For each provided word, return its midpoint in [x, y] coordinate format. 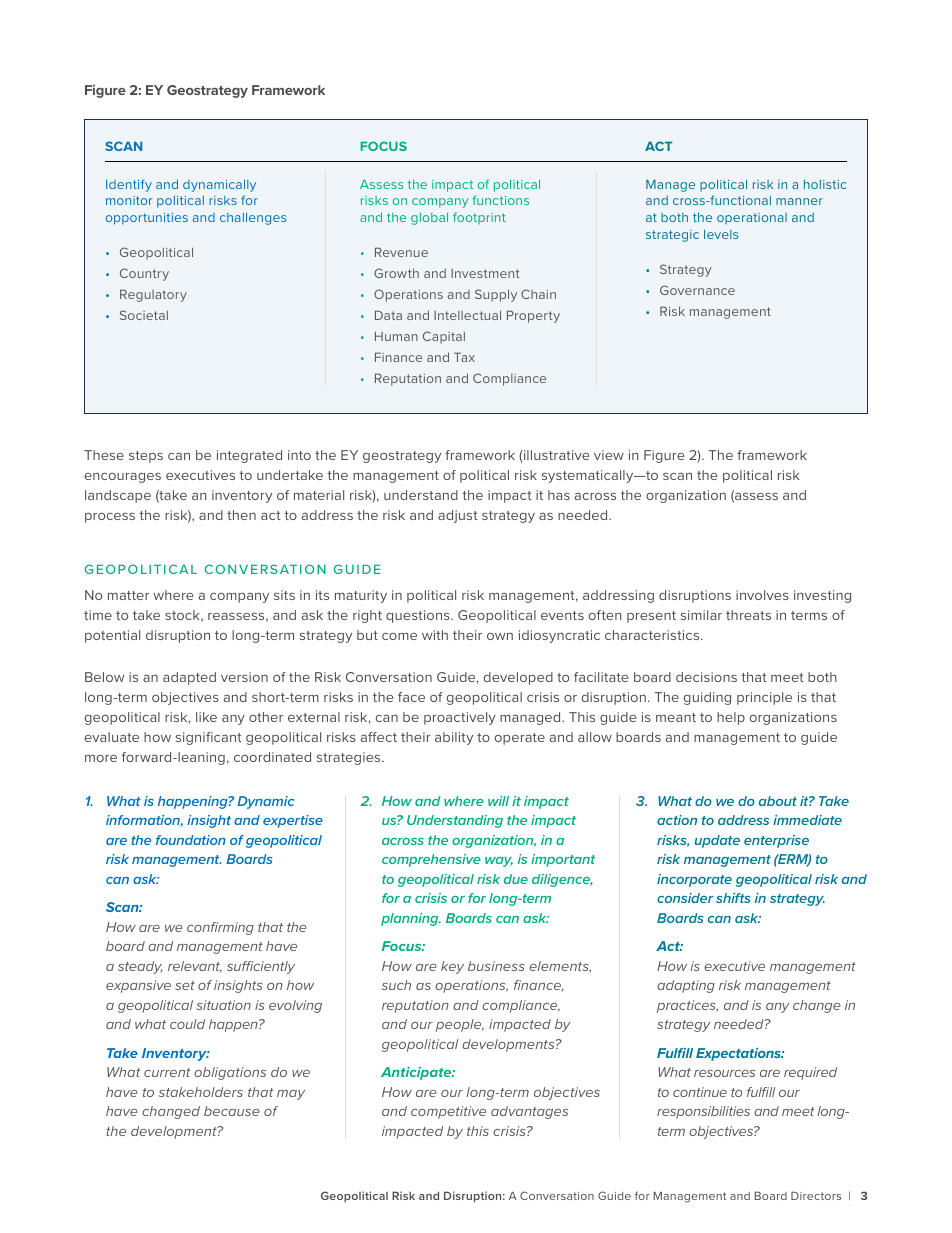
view [609, 455]
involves [762, 595]
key [452, 967]
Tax [464, 357]
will [498, 801]
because [232, 1111]
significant [209, 738]
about [778, 801]
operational [752, 219]
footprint [479, 218]
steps [146, 457]
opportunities [147, 219]
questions [419, 616]
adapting [686, 986]
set [185, 985]
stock [183, 616]
